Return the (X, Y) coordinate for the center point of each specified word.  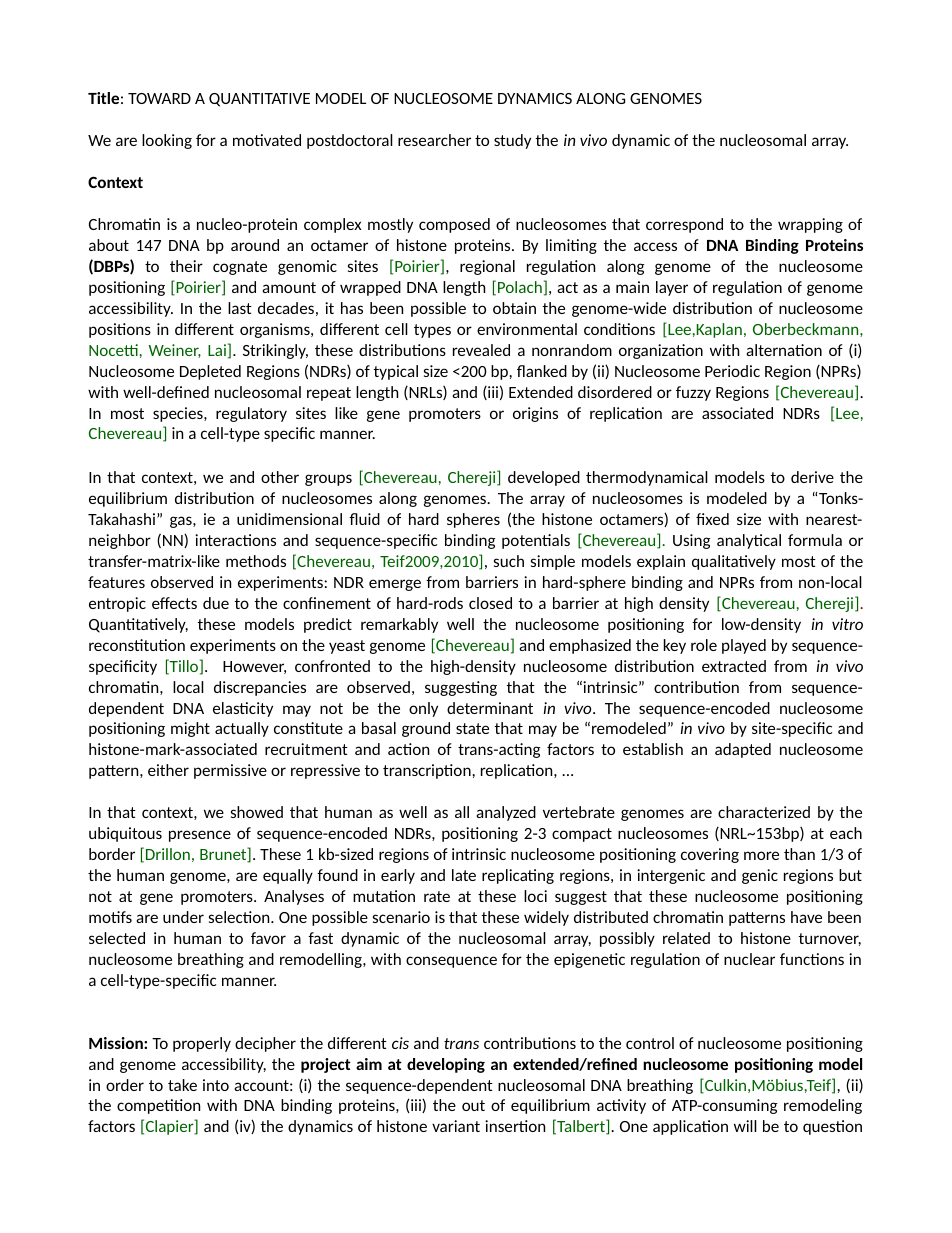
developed (544, 478)
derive (812, 477)
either (168, 770)
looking (167, 141)
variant (456, 1126)
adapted (743, 750)
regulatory (251, 414)
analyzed (506, 813)
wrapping (810, 225)
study (512, 141)
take (182, 1085)
